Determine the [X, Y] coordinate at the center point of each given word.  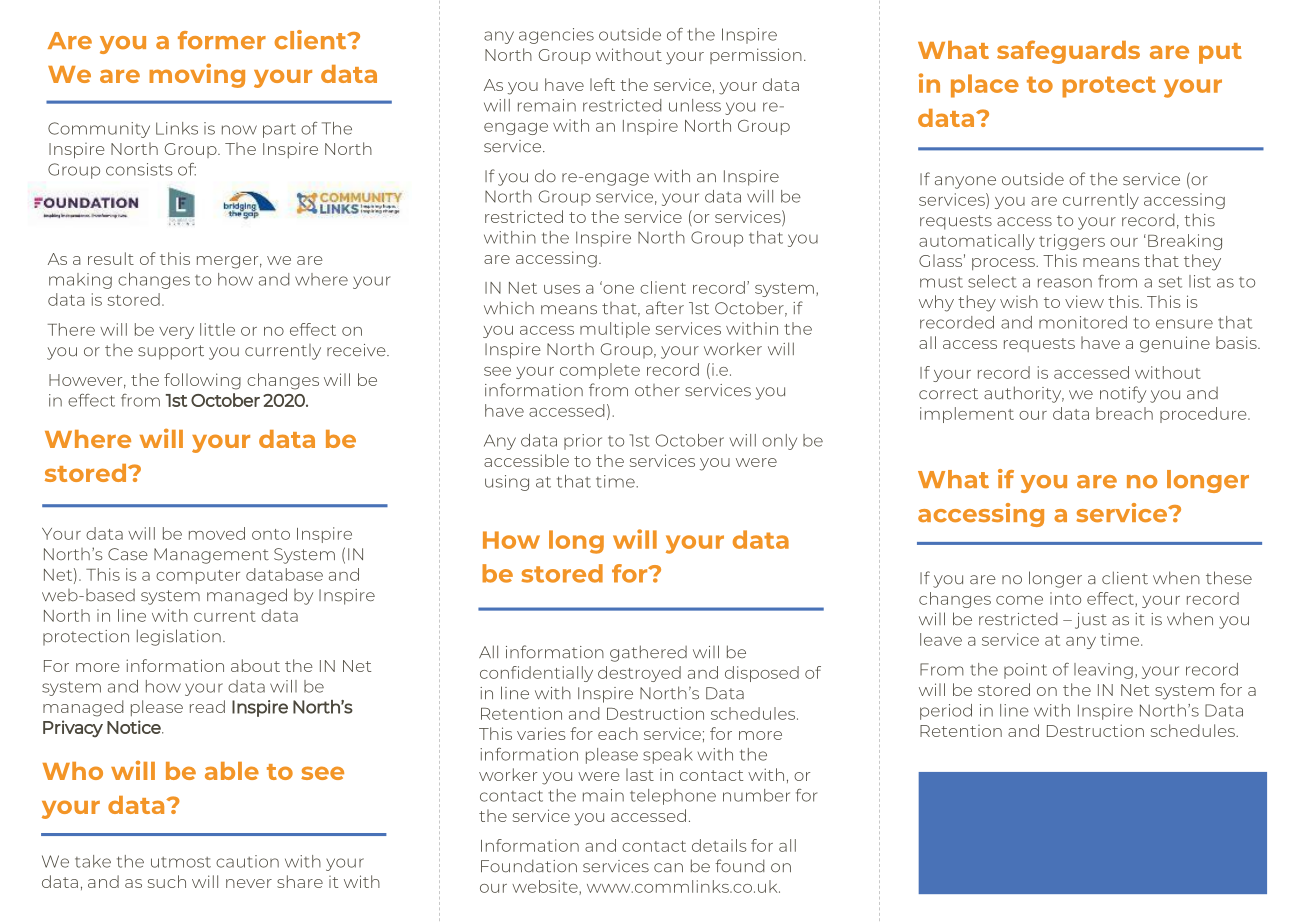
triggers [1072, 242]
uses [562, 289]
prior [583, 442]
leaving [1103, 671]
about [255, 665]
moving [197, 76]
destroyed [639, 674]
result [111, 258]
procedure [1204, 415]
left [602, 84]
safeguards [1068, 52]
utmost [181, 862]
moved [217, 533]
